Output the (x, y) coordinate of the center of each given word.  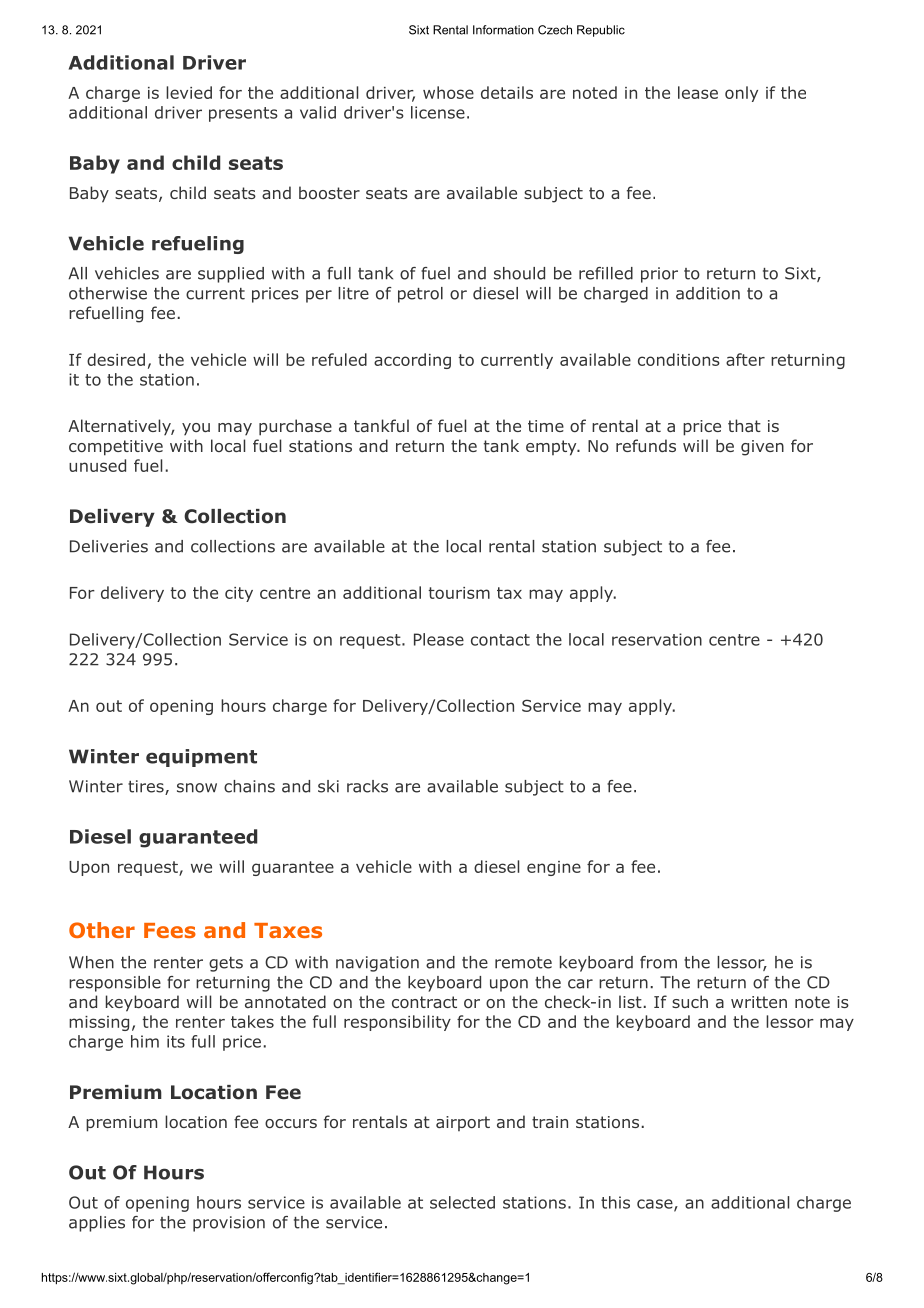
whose (448, 92)
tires (147, 787)
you (196, 429)
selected (462, 1202)
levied (189, 92)
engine (554, 868)
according (412, 361)
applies (97, 1224)
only (741, 94)
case (655, 1204)
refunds (646, 445)
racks (367, 786)
